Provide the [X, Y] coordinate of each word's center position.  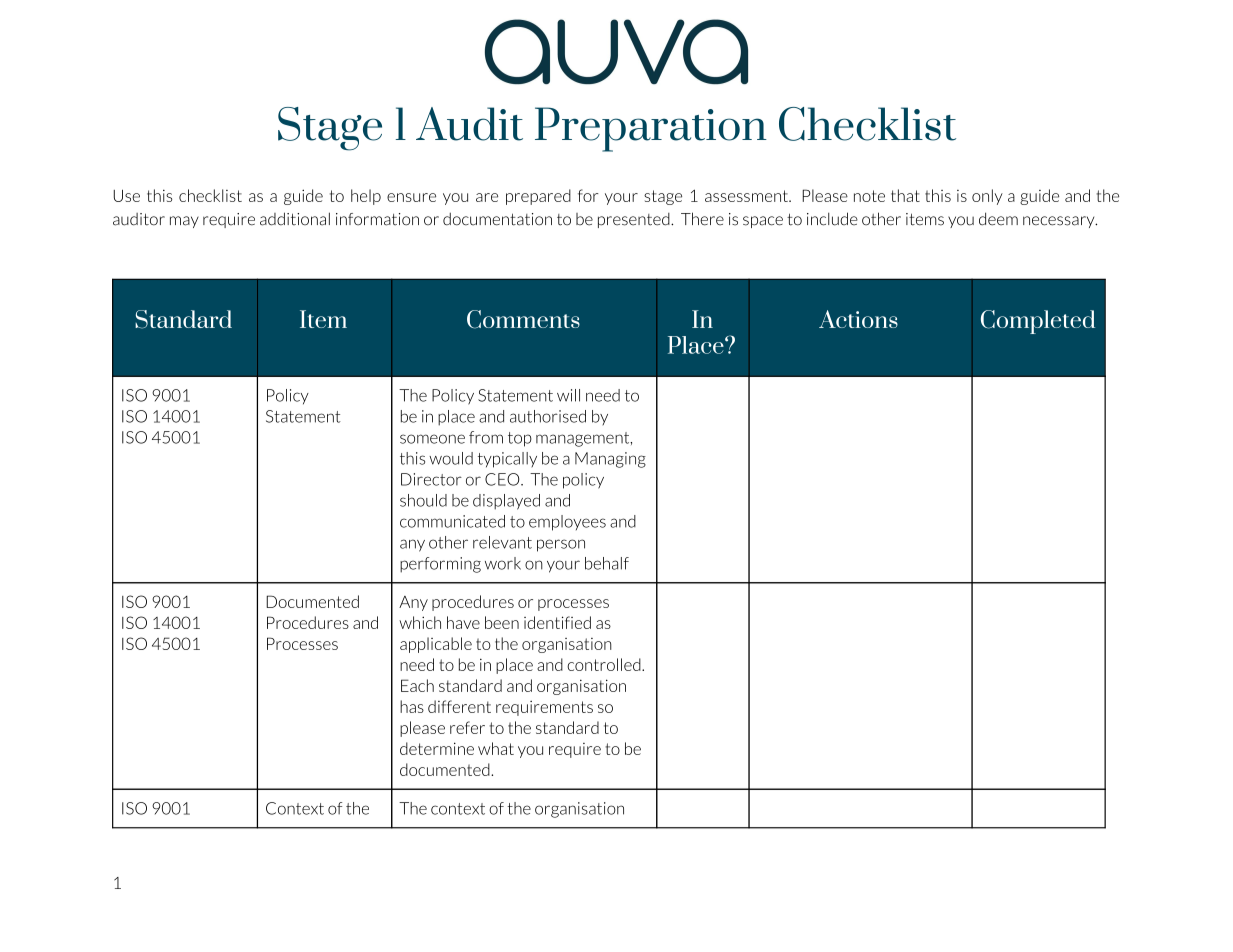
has [412, 706]
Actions [858, 319]
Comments [523, 319]
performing [440, 565]
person [561, 545]
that [905, 195]
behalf [607, 563]
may [184, 222]
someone [432, 439]
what [496, 748]
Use [127, 195]
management [584, 439]
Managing [610, 460]
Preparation [651, 129]
